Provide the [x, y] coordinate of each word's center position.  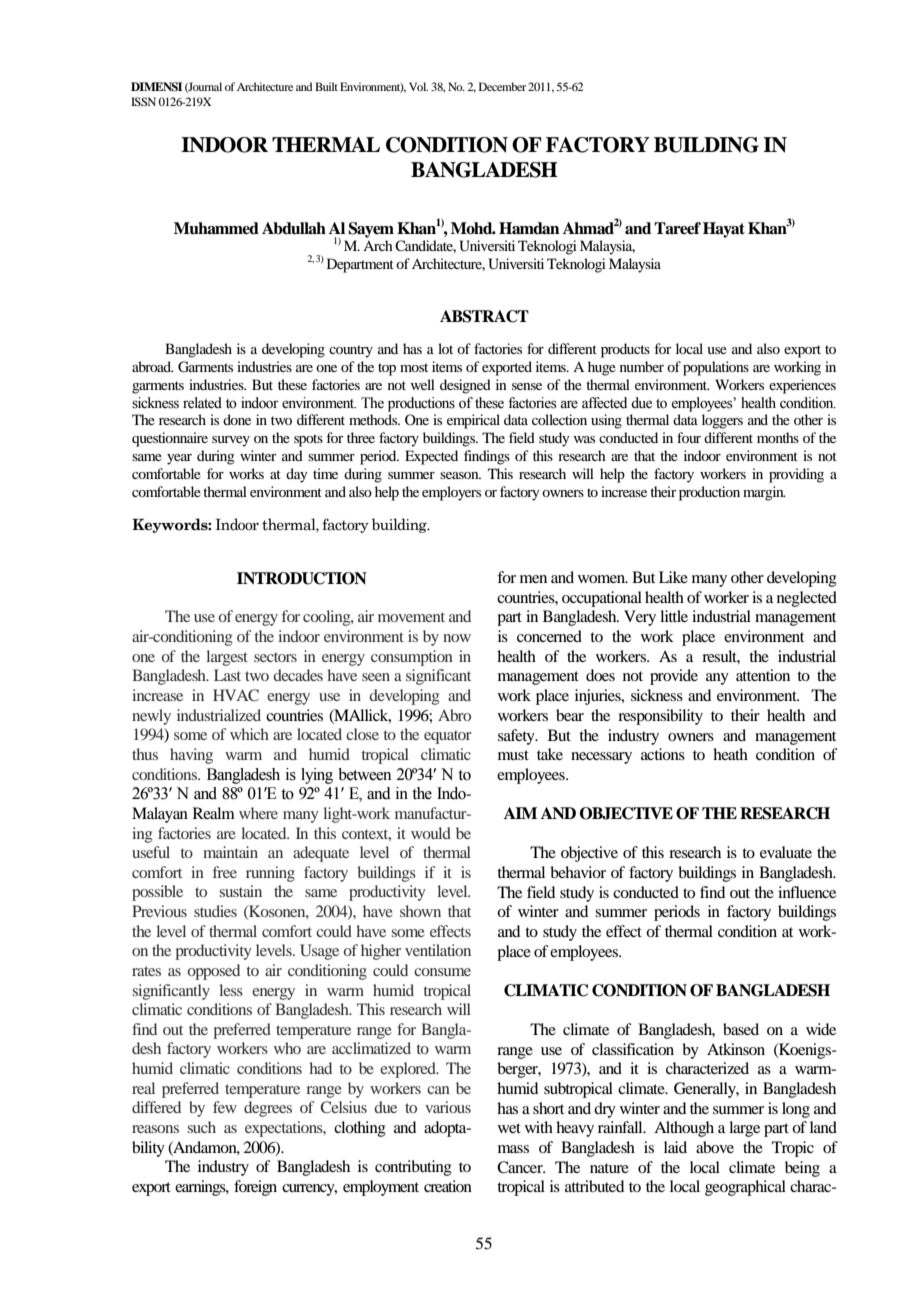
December [502, 86]
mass [513, 1149]
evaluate [786, 852]
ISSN [143, 101]
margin [764, 493]
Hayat [724, 230]
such [202, 1127]
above [715, 1147]
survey [231, 441]
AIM [520, 813]
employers [451, 493]
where [258, 813]
